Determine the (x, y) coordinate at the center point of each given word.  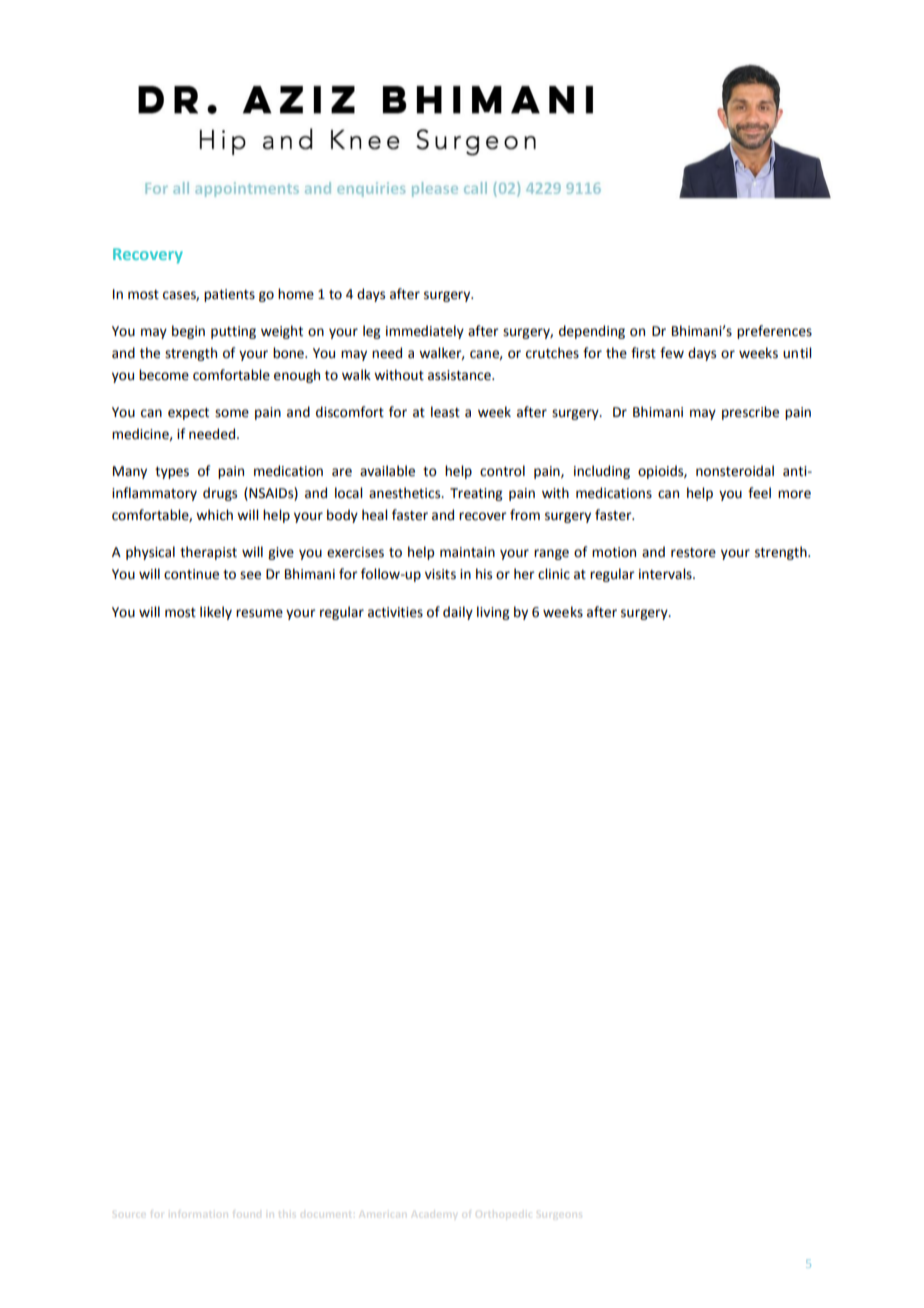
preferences (774, 332)
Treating (476, 494)
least (445, 412)
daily (458, 613)
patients (229, 295)
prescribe (750, 413)
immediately (425, 332)
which (214, 515)
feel (759, 493)
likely (216, 613)
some (232, 413)
